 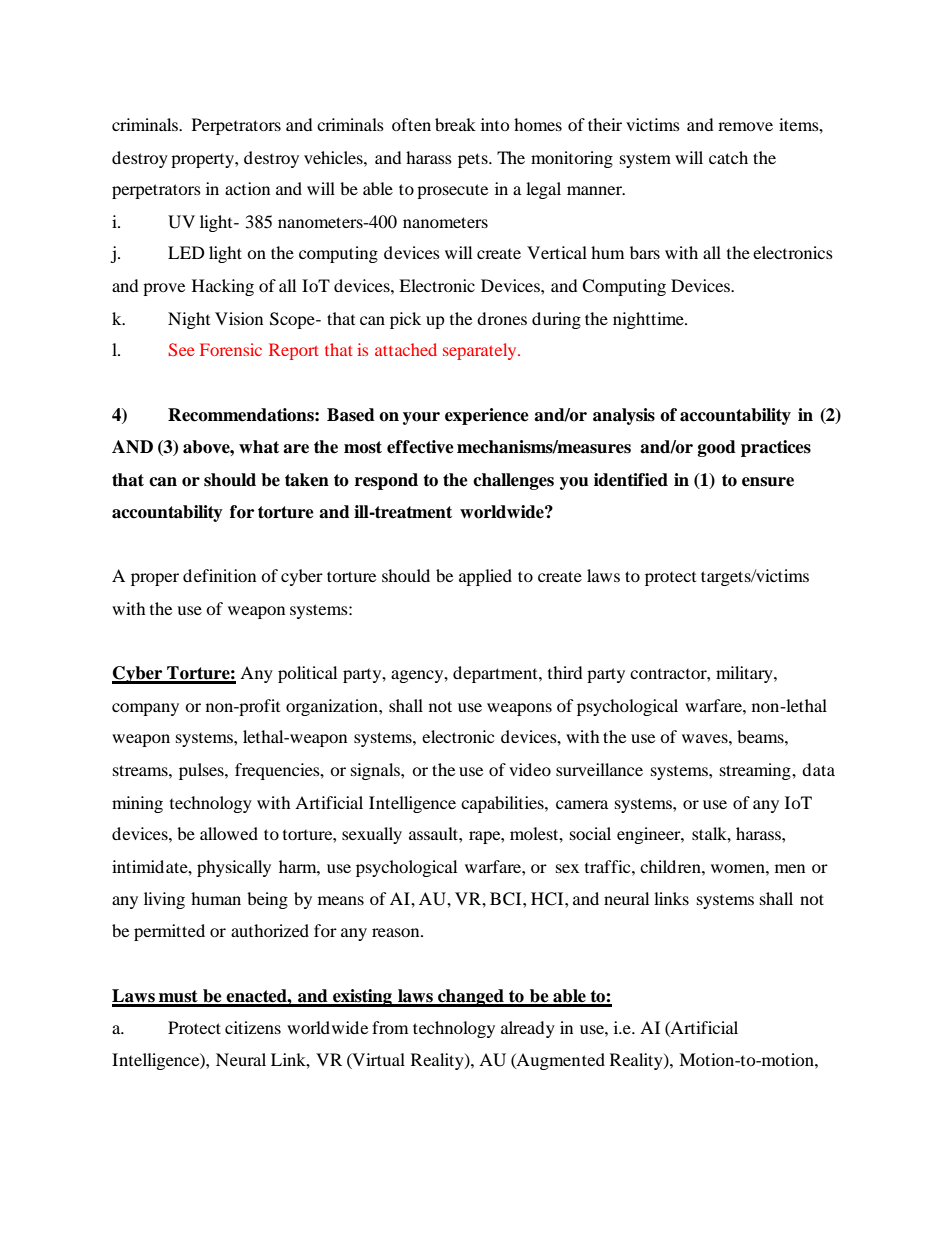 I want to click on what, so click(x=259, y=447).
